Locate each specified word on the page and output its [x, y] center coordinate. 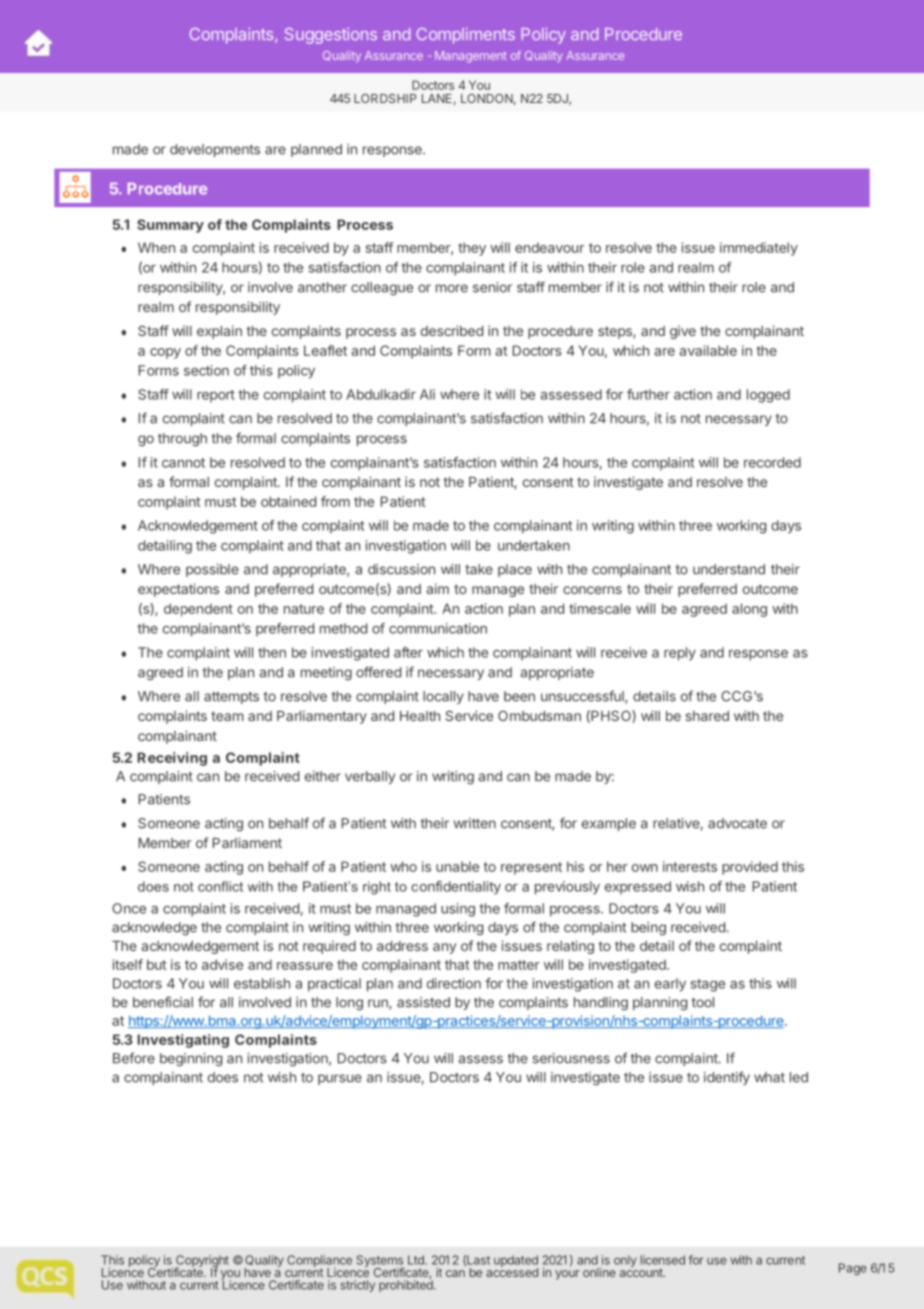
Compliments [466, 36]
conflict [220, 886]
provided [750, 868]
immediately [759, 249]
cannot [183, 463]
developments [215, 150]
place [515, 570]
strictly [357, 1286]
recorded [772, 462]
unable [457, 866]
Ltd [417, 1260]
